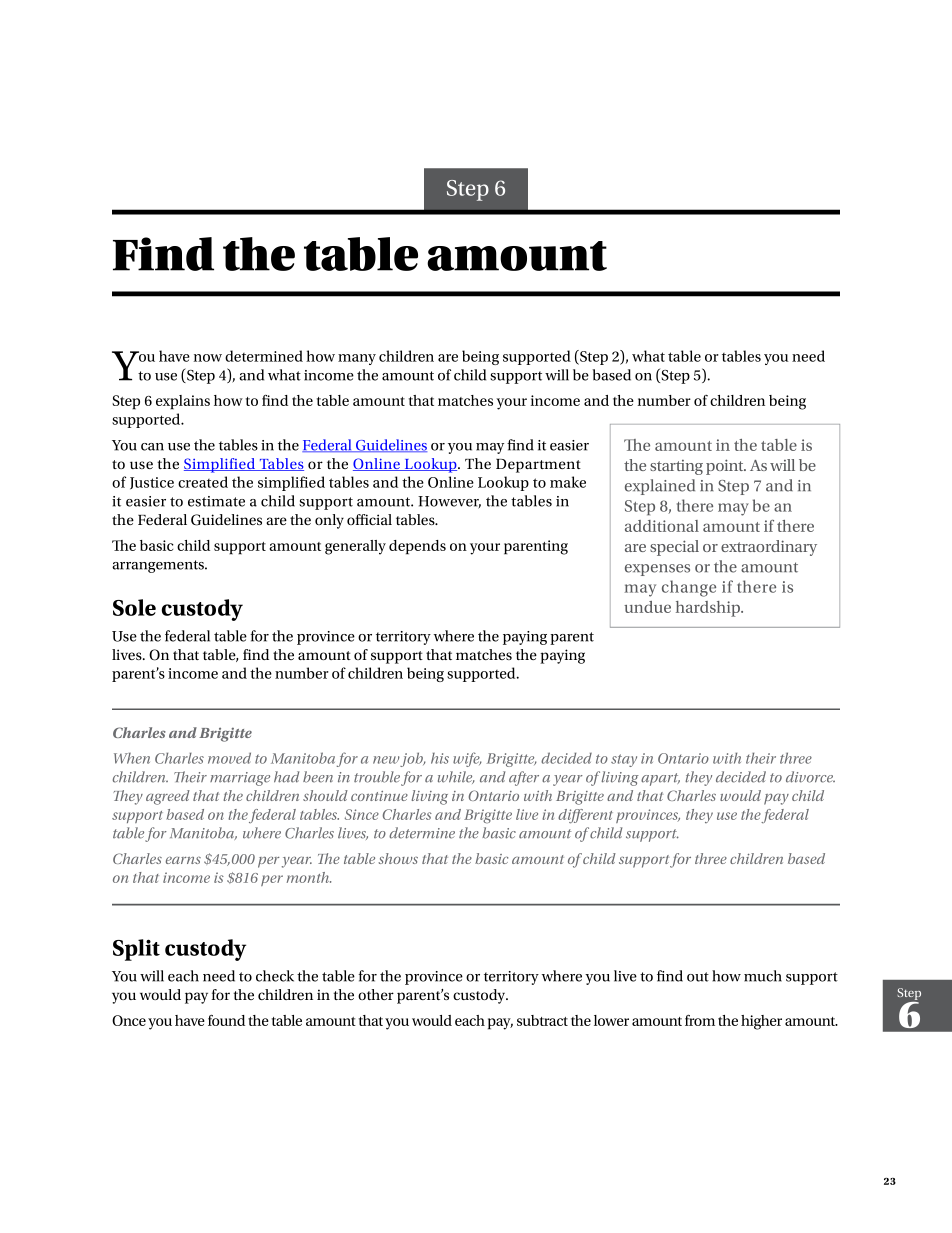 Image resolution: width=952 pixels, height=1233 pixels. What do you see at coordinates (208, 358) in the page?
I see `now` at bounding box center [208, 358].
